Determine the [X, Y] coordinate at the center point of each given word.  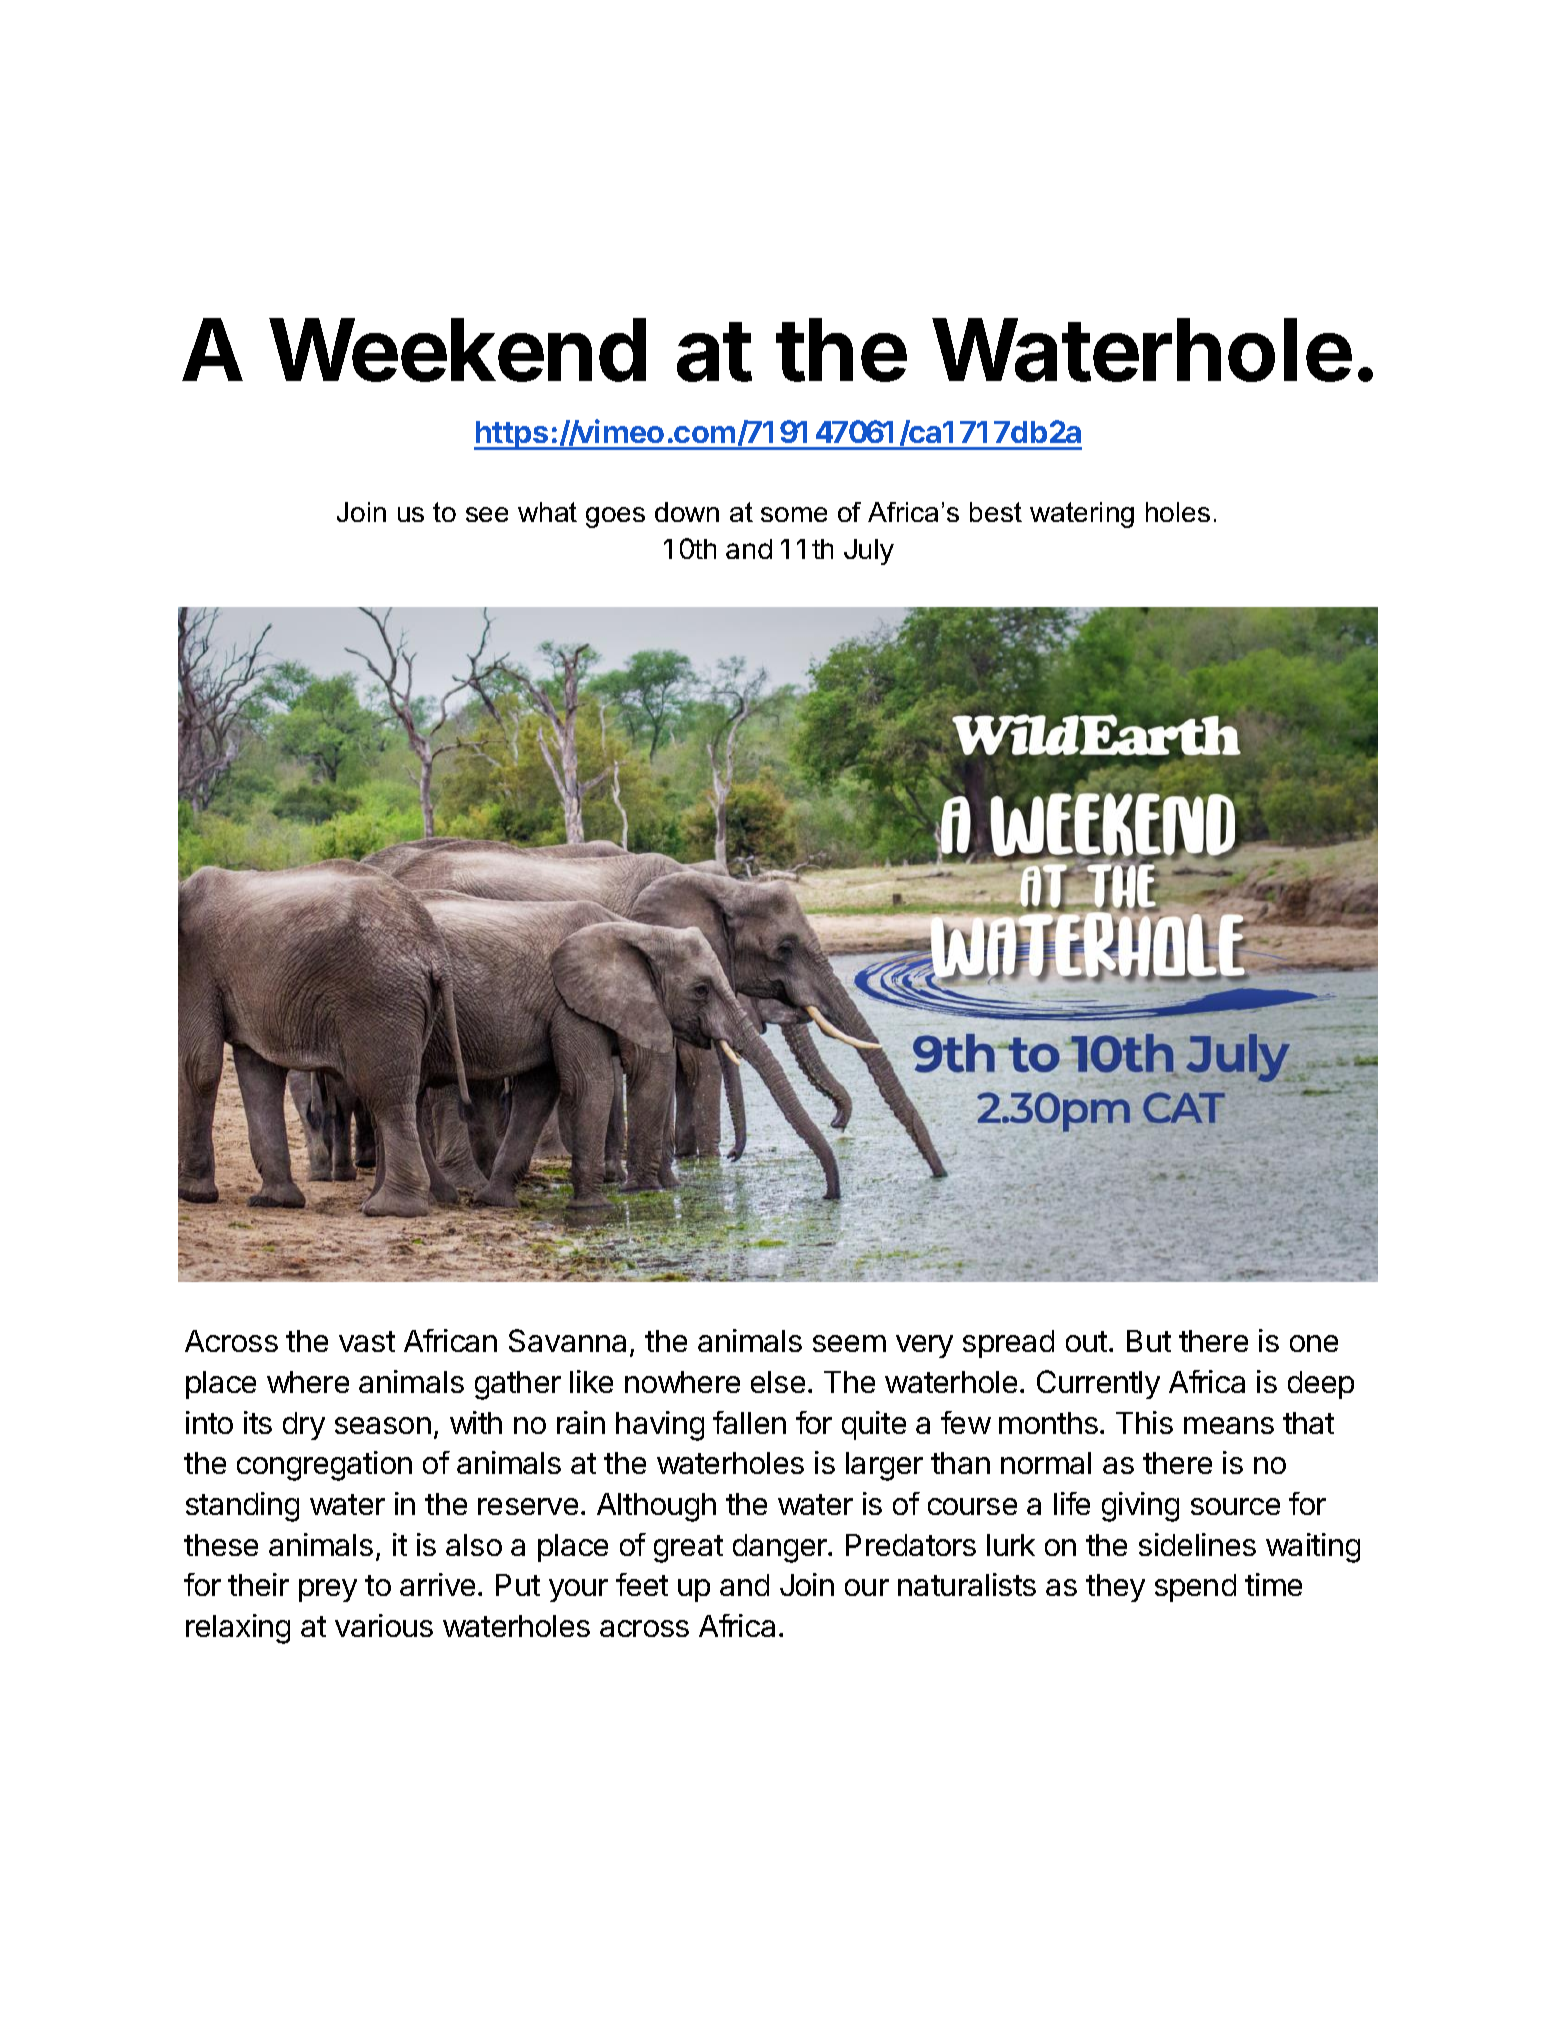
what [547, 512]
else [778, 1382]
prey [328, 1590]
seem [849, 1343]
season [383, 1425]
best [996, 512]
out [1086, 1341]
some [794, 514]
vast [367, 1341]
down [687, 512]
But [1149, 1341]
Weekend [457, 350]
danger [781, 1548]
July [869, 552]
